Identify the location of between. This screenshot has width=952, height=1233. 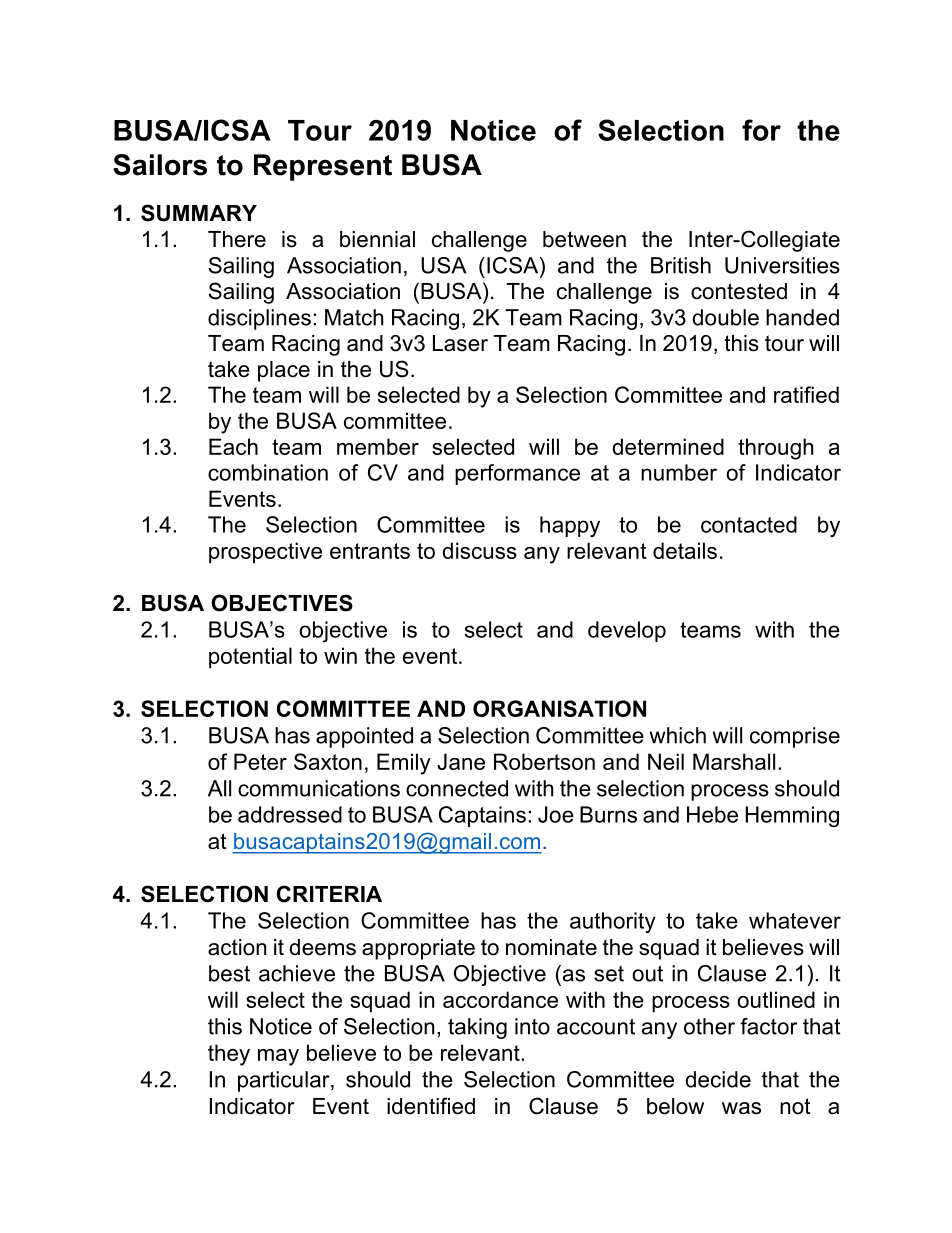
(584, 239).
